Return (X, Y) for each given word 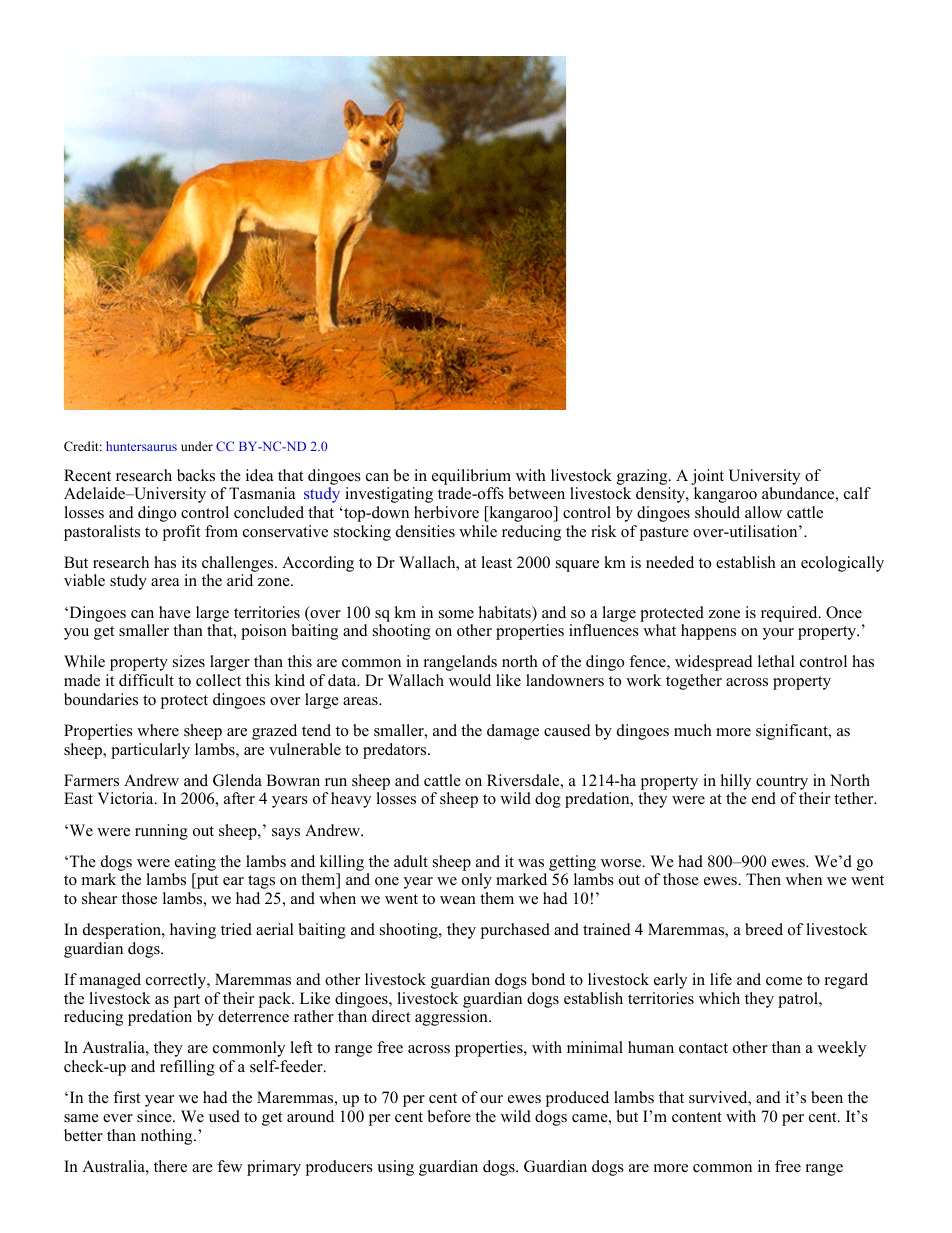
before (449, 1116)
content (697, 1117)
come (784, 981)
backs (196, 475)
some (456, 614)
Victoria (126, 798)
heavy (351, 800)
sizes (189, 661)
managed (110, 981)
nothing (168, 1137)
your (778, 634)
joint (707, 477)
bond (548, 979)
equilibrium (471, 477)
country (782, 783)
